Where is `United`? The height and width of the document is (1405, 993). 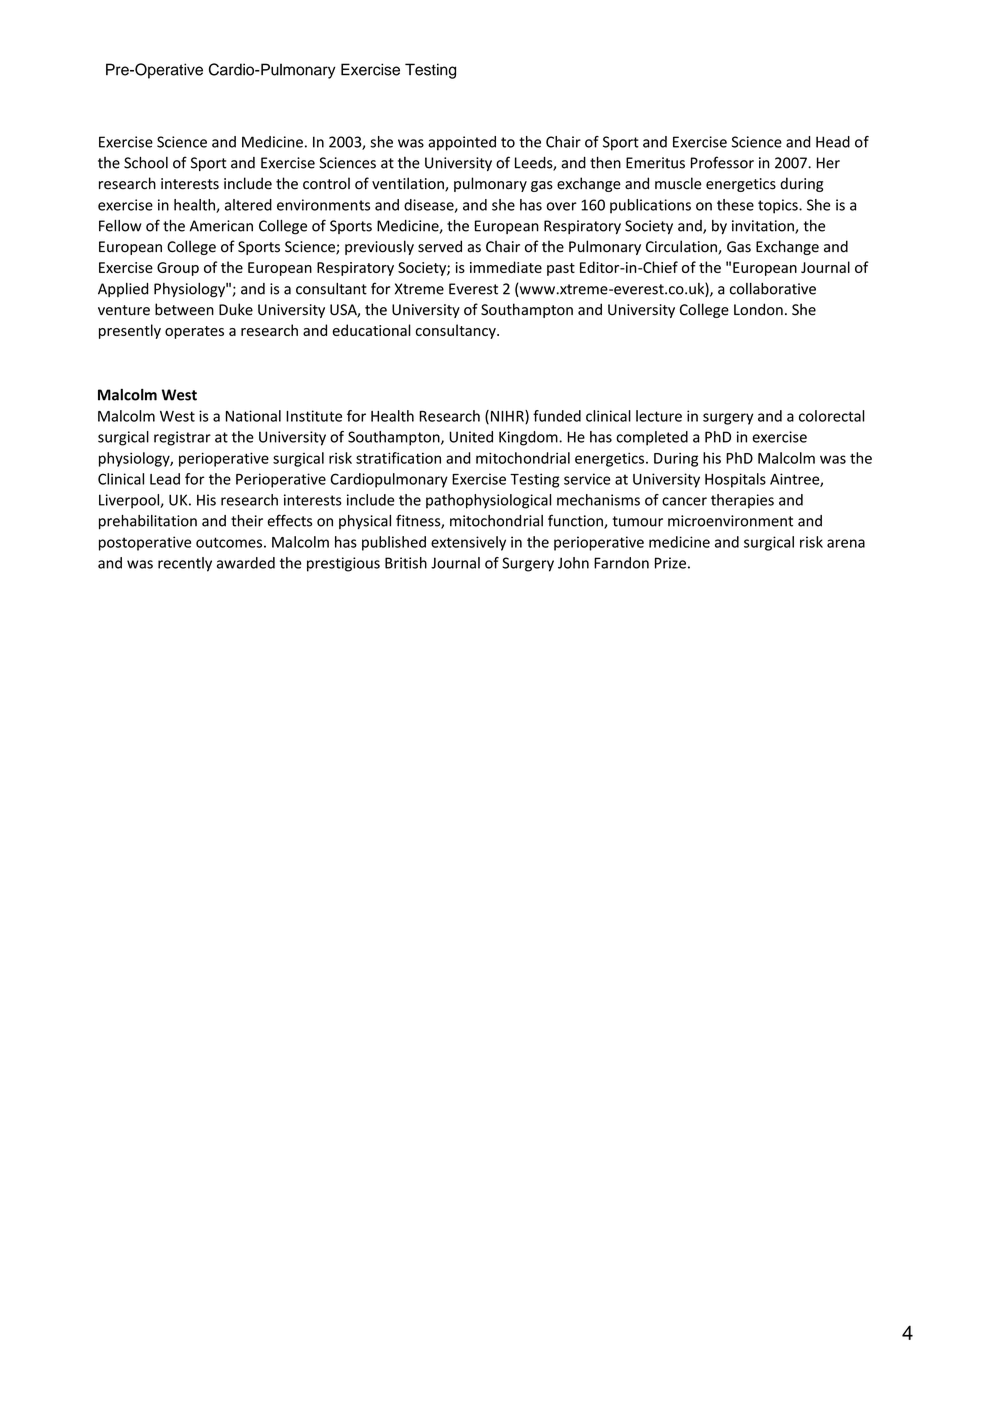 United is located at coordinates (471, 437).
